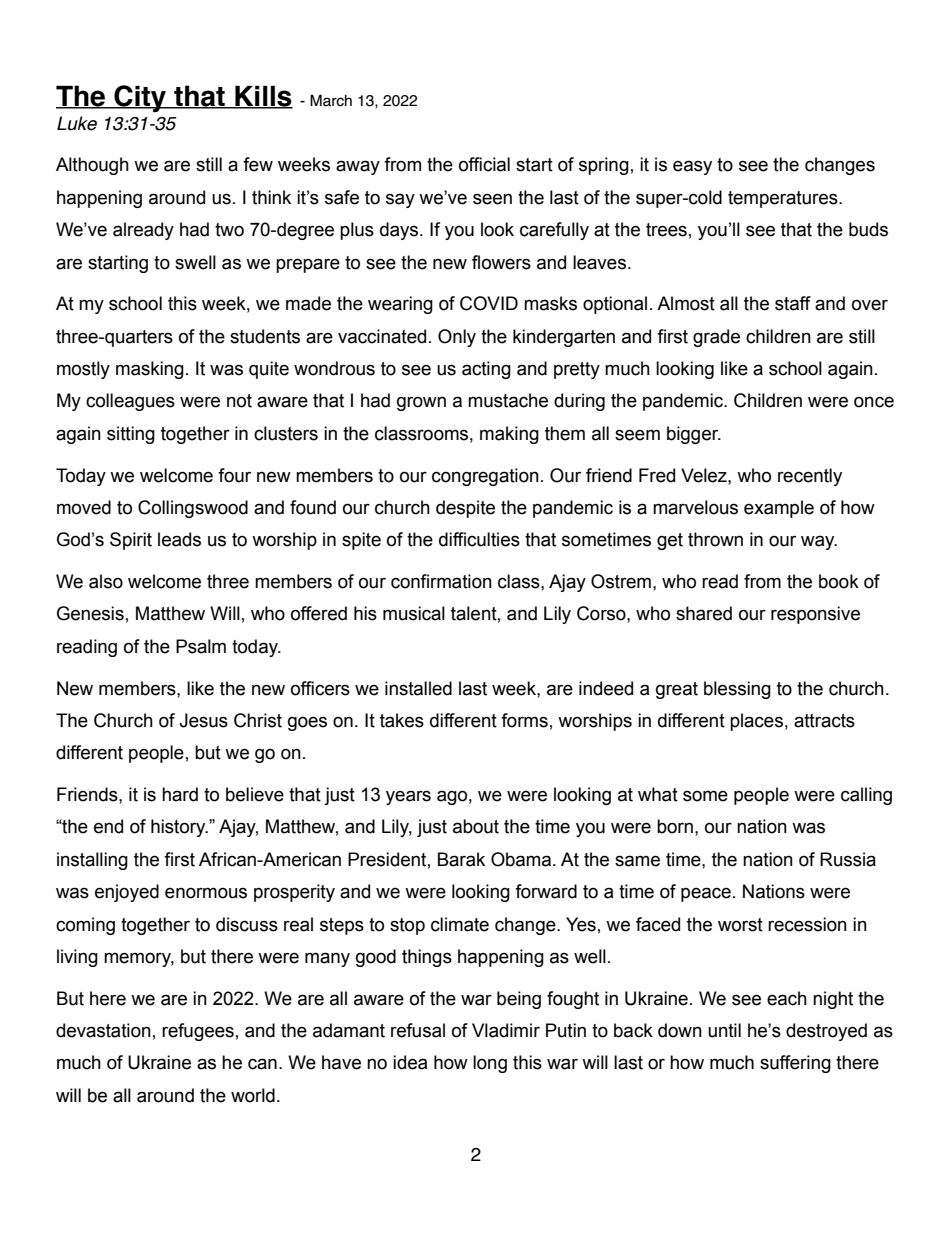 The height and width of the document is (1233, 952). What do you see at coordinates (198, 1032) in the document?
I see `refugees` at bounding box center [198, 1032].
